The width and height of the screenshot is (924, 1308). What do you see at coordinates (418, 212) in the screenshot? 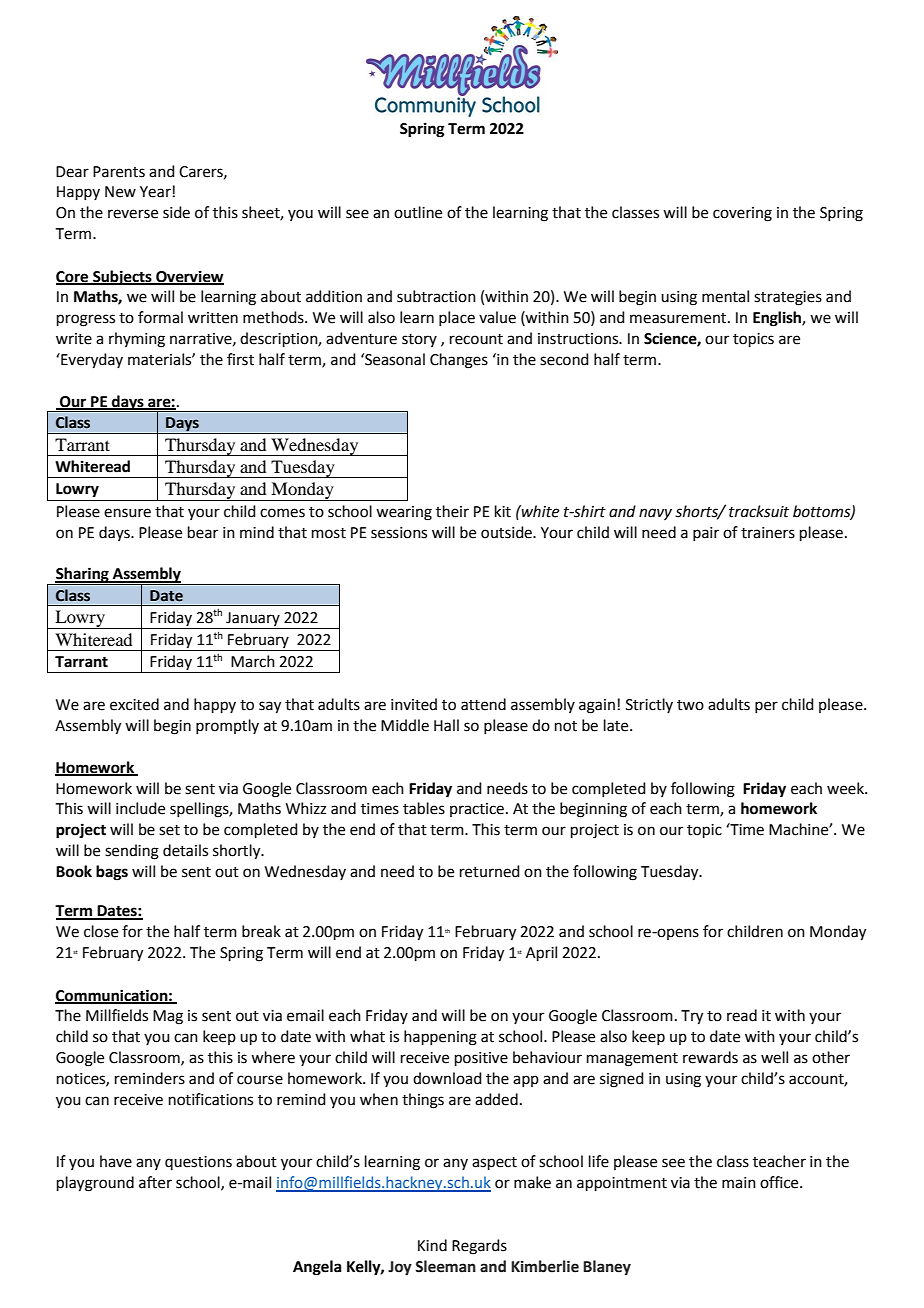
I see `outline` at bounding box center [418, 212].
